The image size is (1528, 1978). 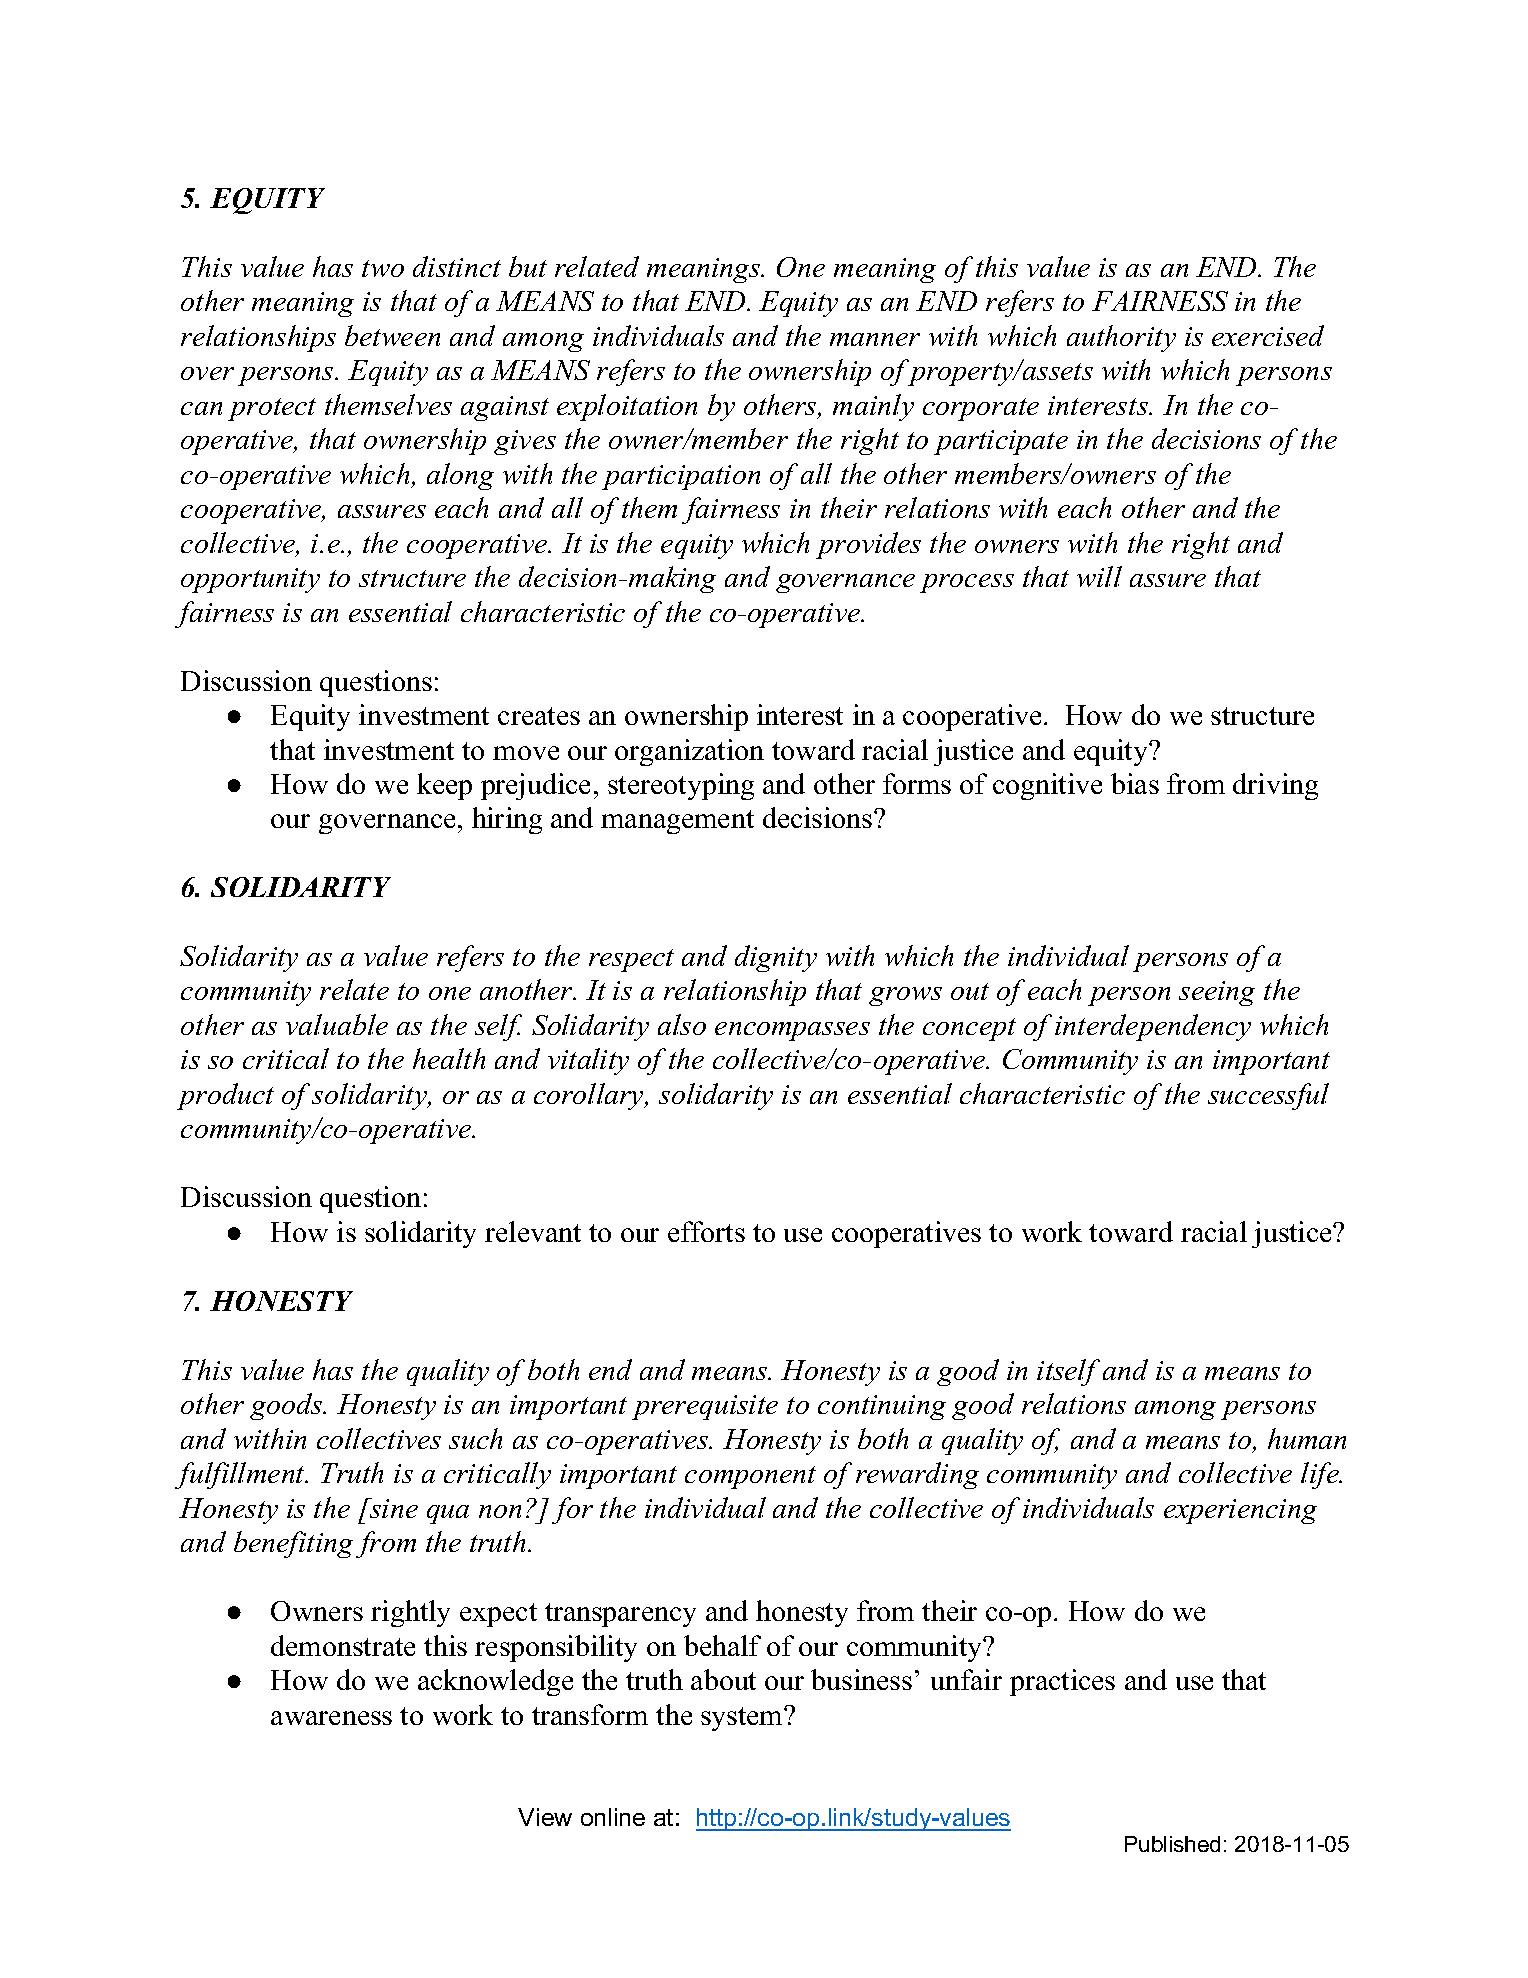 What do you see at coordinates (792, 1031) in the document?
I see `encompasses` at bounding box center [792, 1031].
